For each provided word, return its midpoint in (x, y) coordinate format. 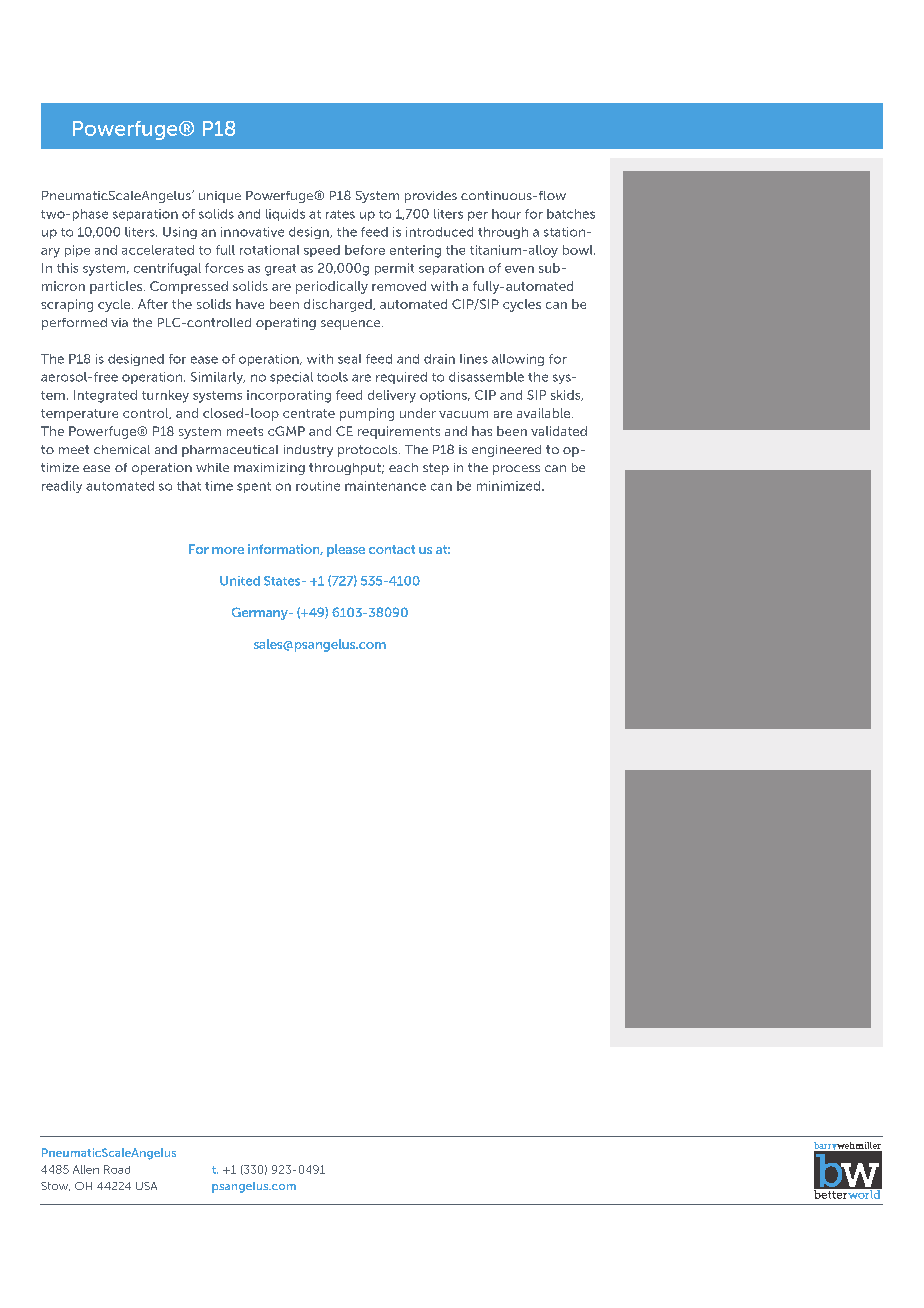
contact (392, 549)
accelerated (158, 250)
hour (506, 214)
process (516, 470)
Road (117, 1169)
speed (322, 251)
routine (318, 486)
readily (62, 487)
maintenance (385, 486)
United (240, 581)
